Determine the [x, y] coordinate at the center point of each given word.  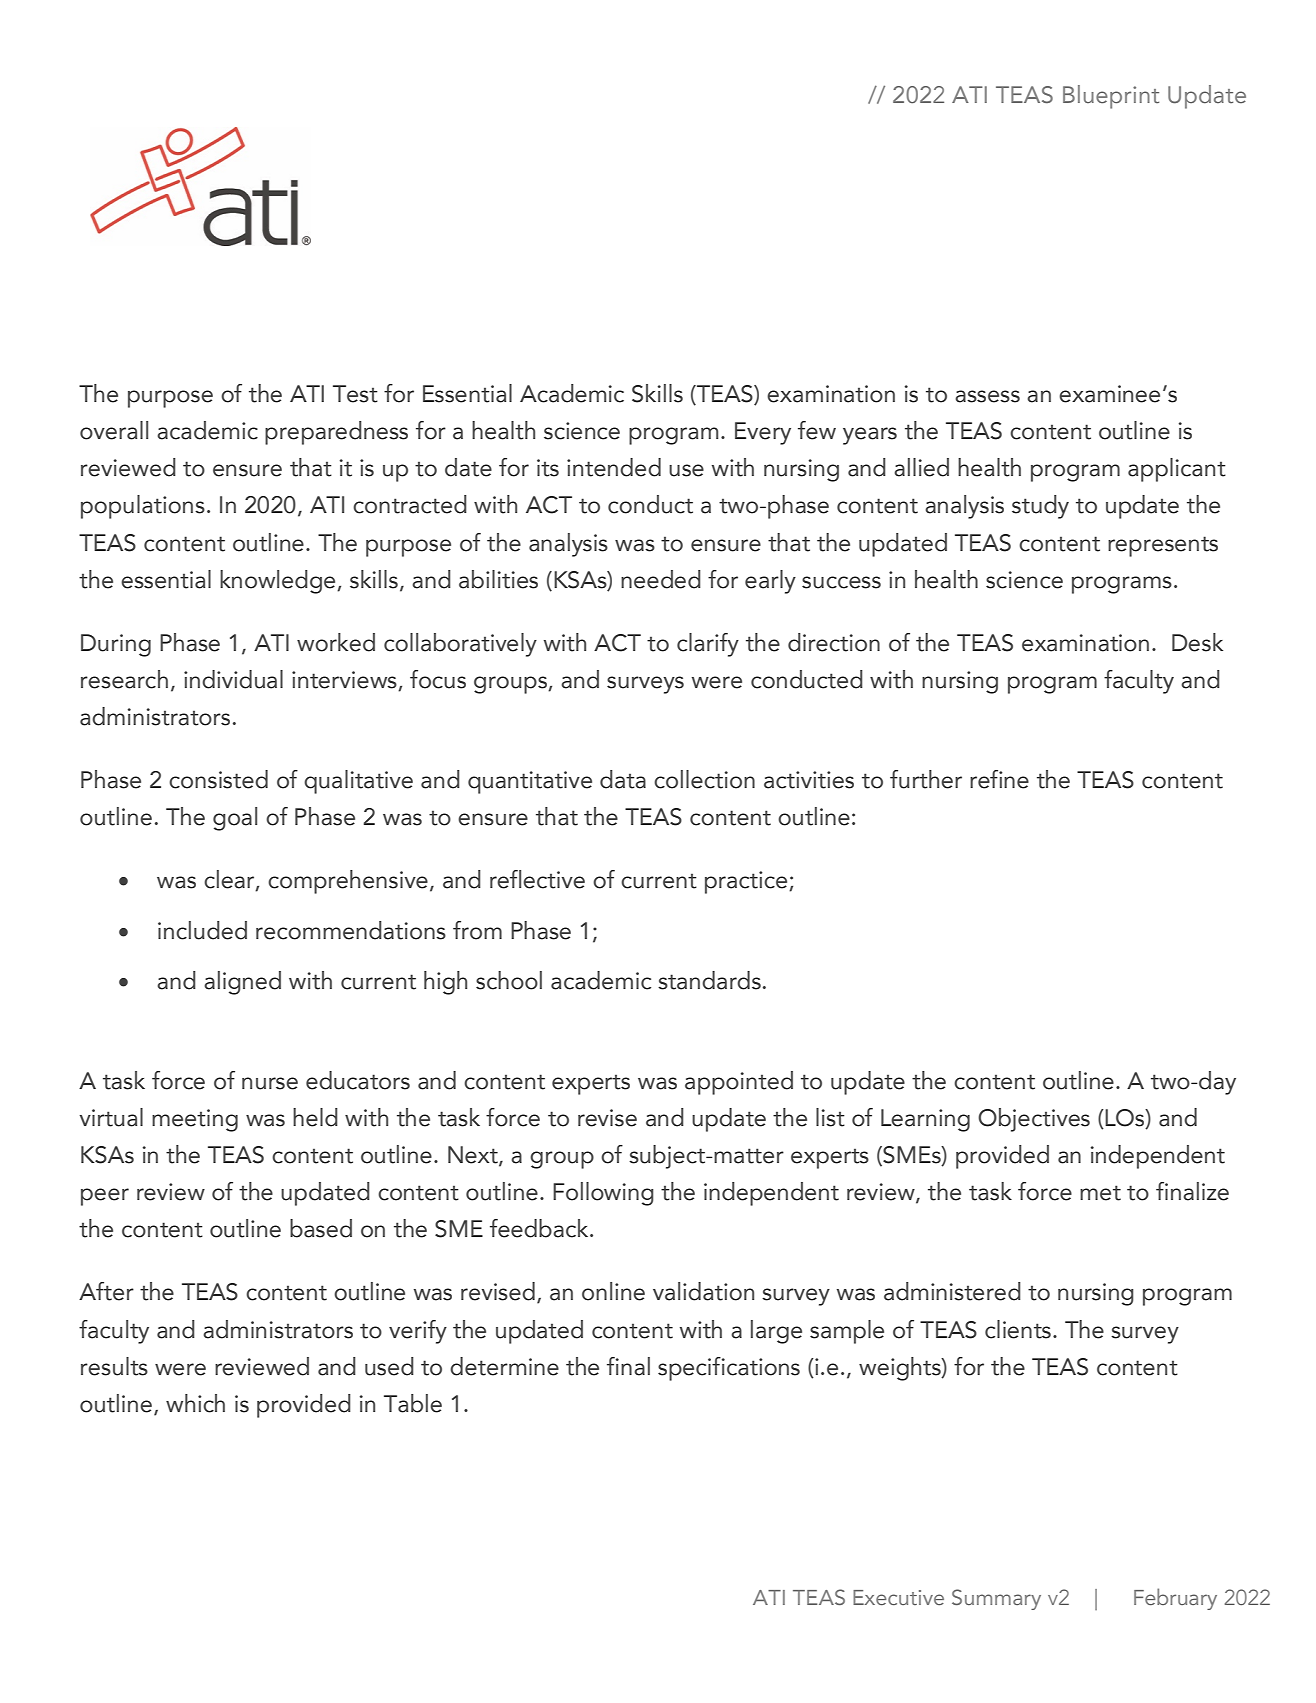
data [623, 779]
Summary [996, 1599]
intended [614, 467]
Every [763, 433]
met [1100, 1193]
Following [603, 1194]
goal [235, 819]
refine [999, 779]
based [321, 1228]
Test [355, 394]
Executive [898, 1597]
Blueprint [1111, 97]
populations [143, 507]
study [1040, 507]
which [195, 1403]
